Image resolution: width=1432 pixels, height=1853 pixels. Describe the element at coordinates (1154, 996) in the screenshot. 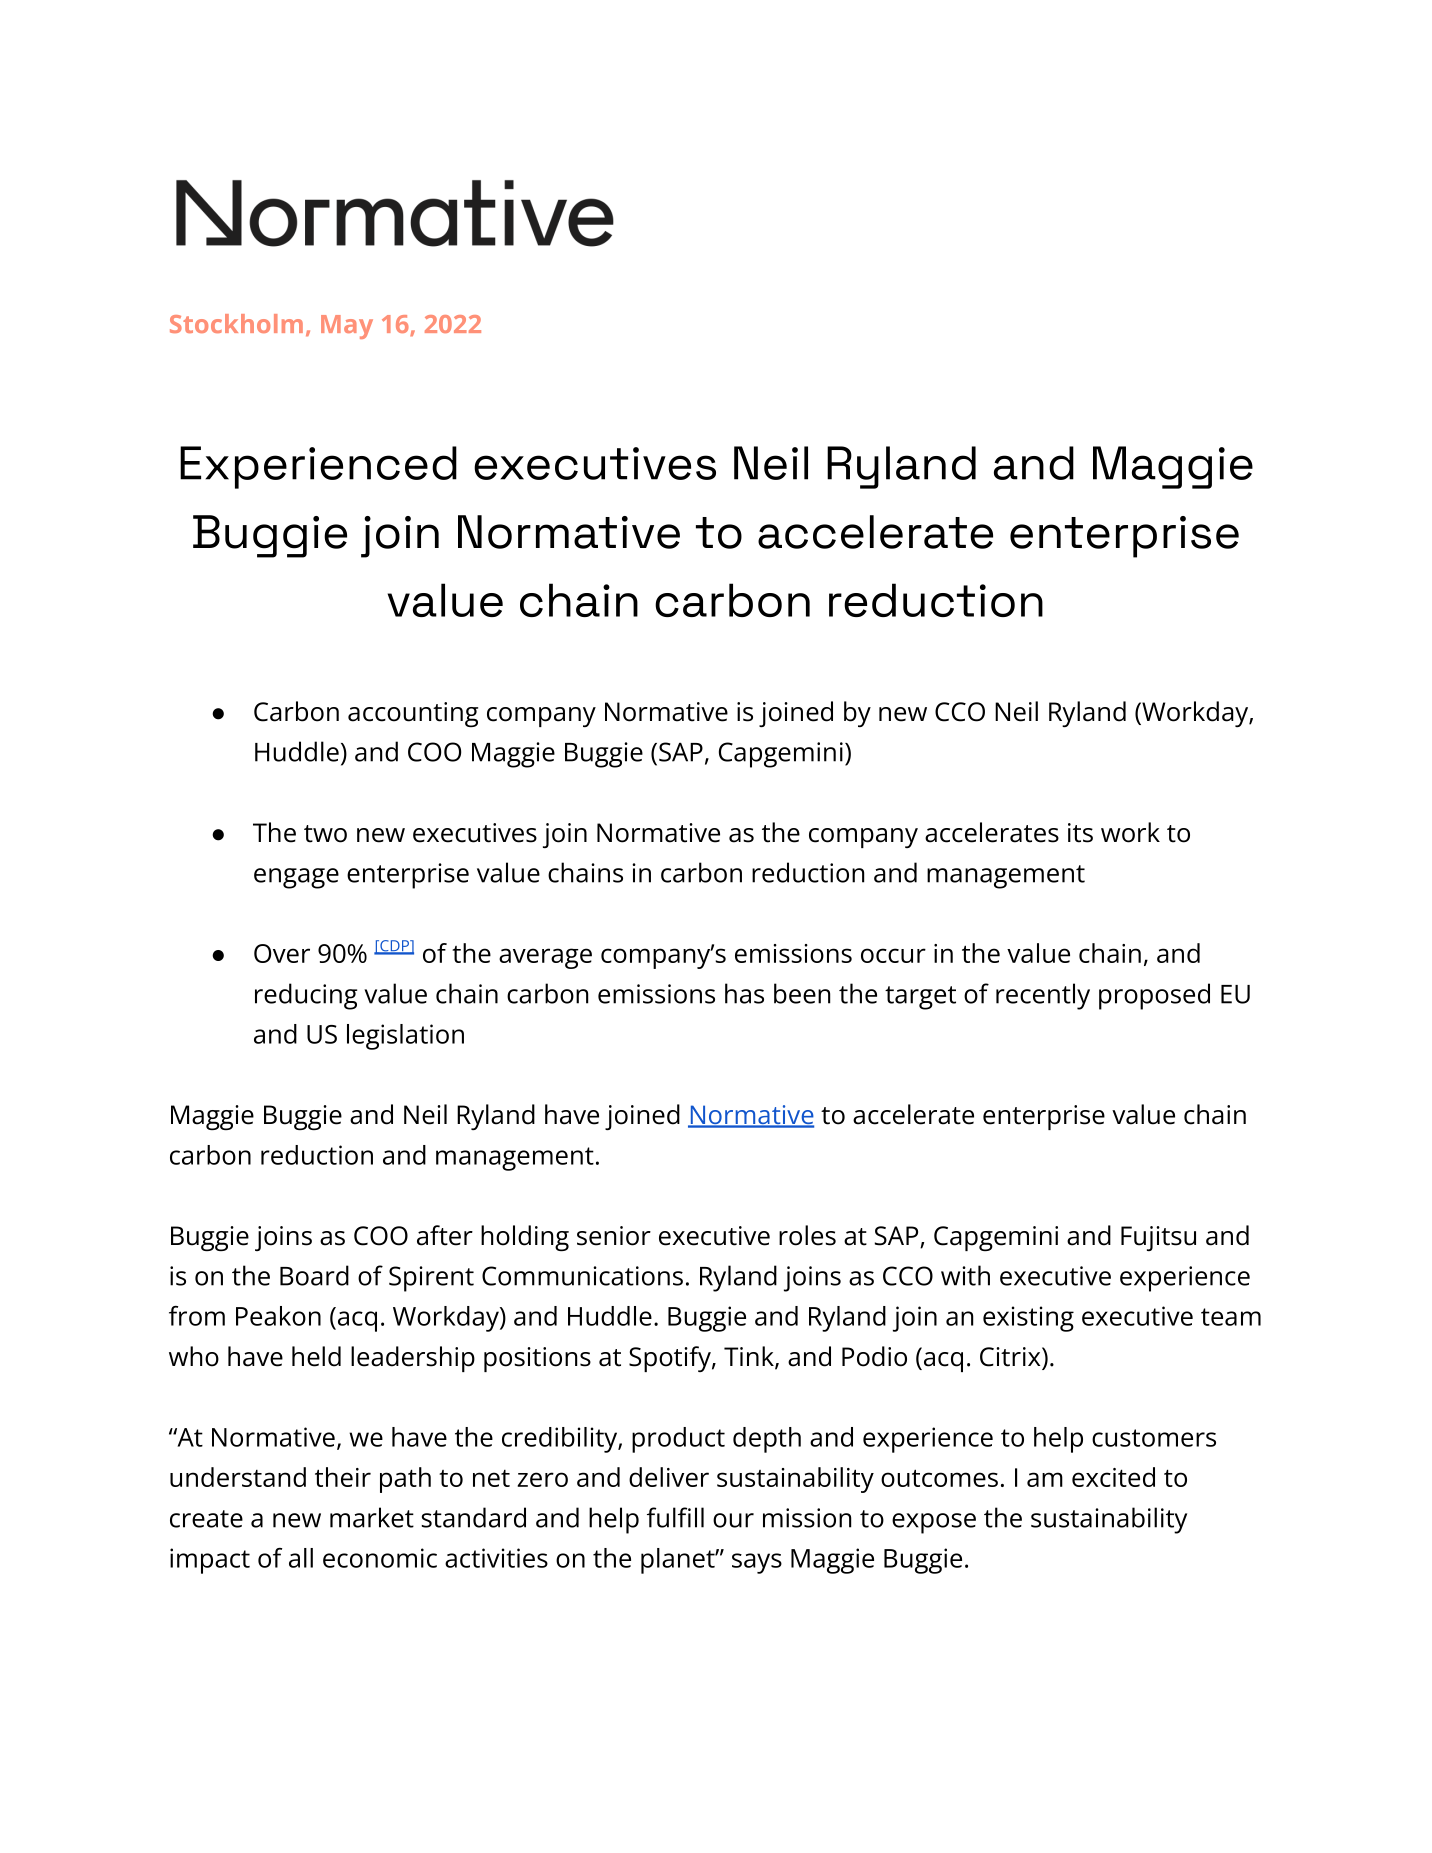

I see `proposed` at that location.
